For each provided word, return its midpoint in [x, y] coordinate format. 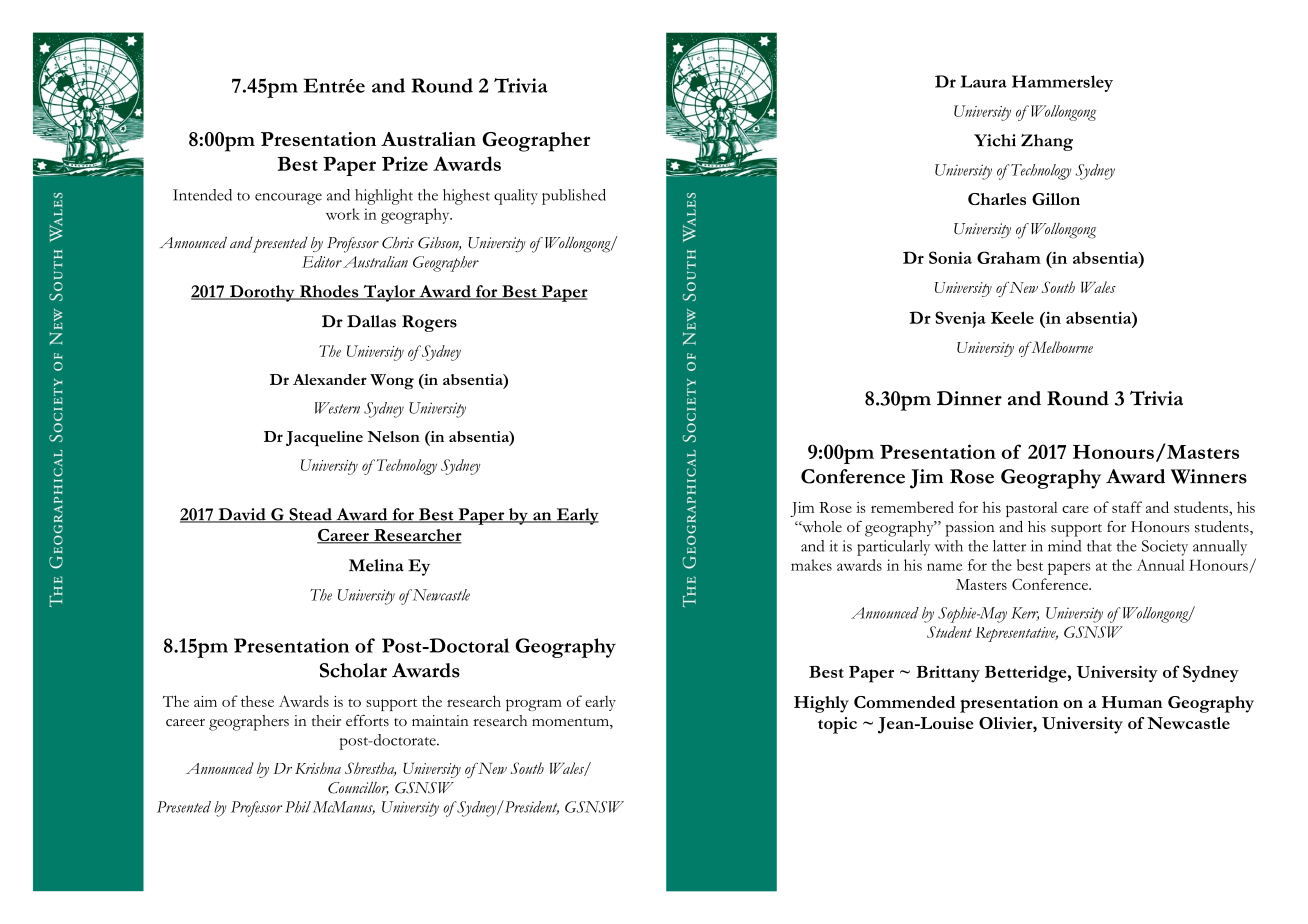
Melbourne [1061, 347]
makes [811, 565]
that [1099, 546]
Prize [405, 163]
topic [837, 725]
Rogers [429, 323]
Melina [376, 565]
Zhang [1047, 142]
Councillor [358, 788]
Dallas [371, 321]
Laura [984, 81]
